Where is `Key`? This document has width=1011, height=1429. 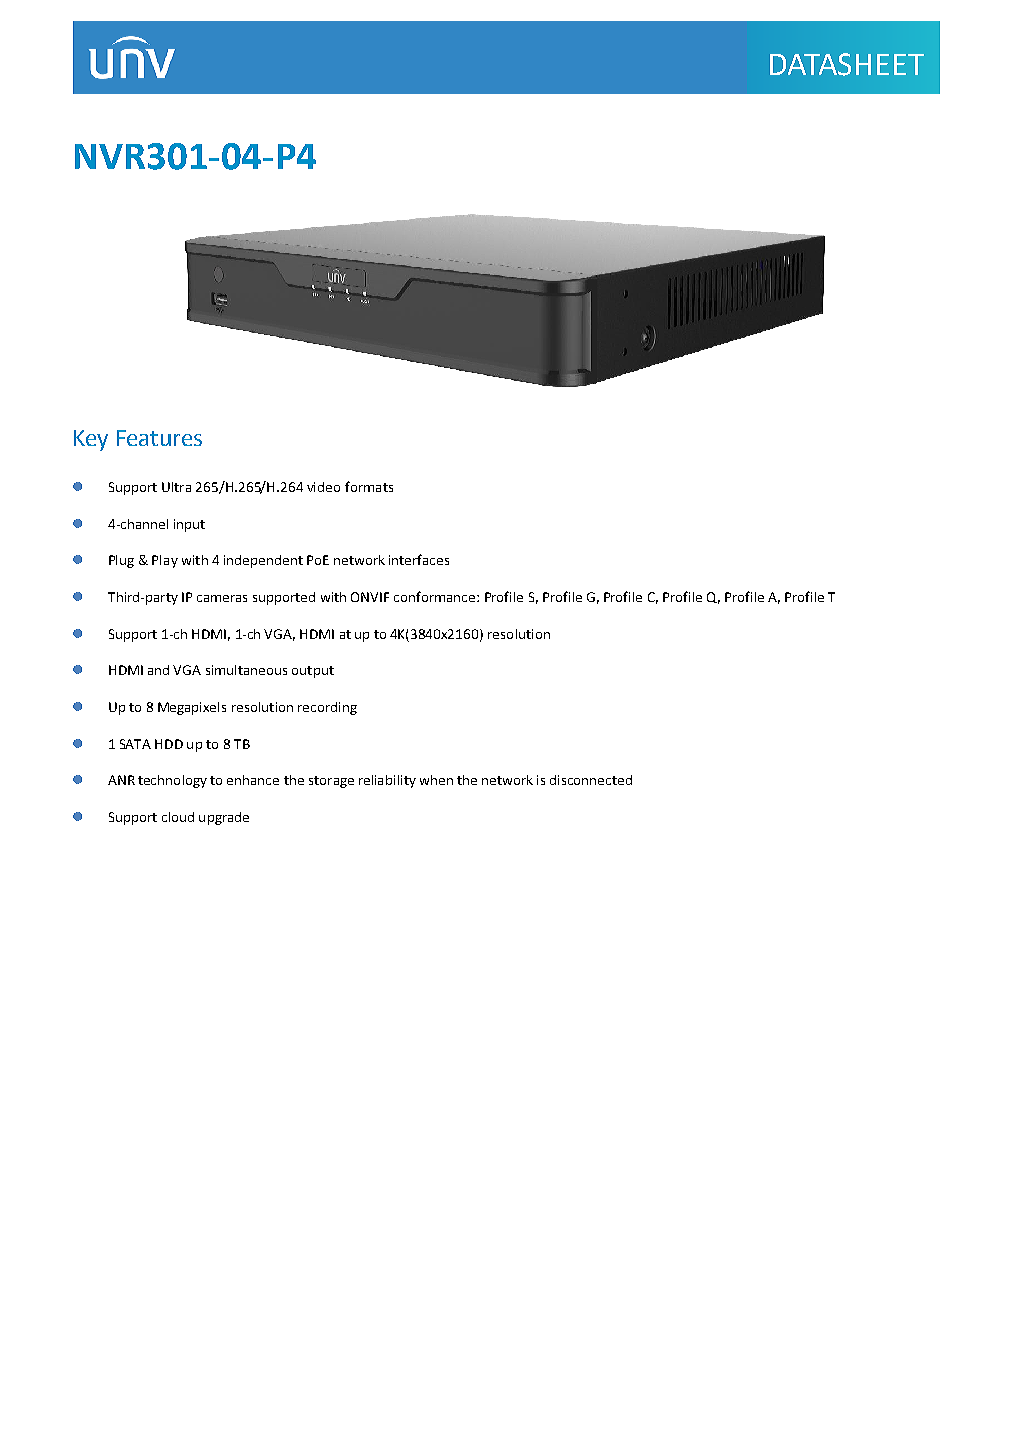 Key is located at coordinates (91, 440).
